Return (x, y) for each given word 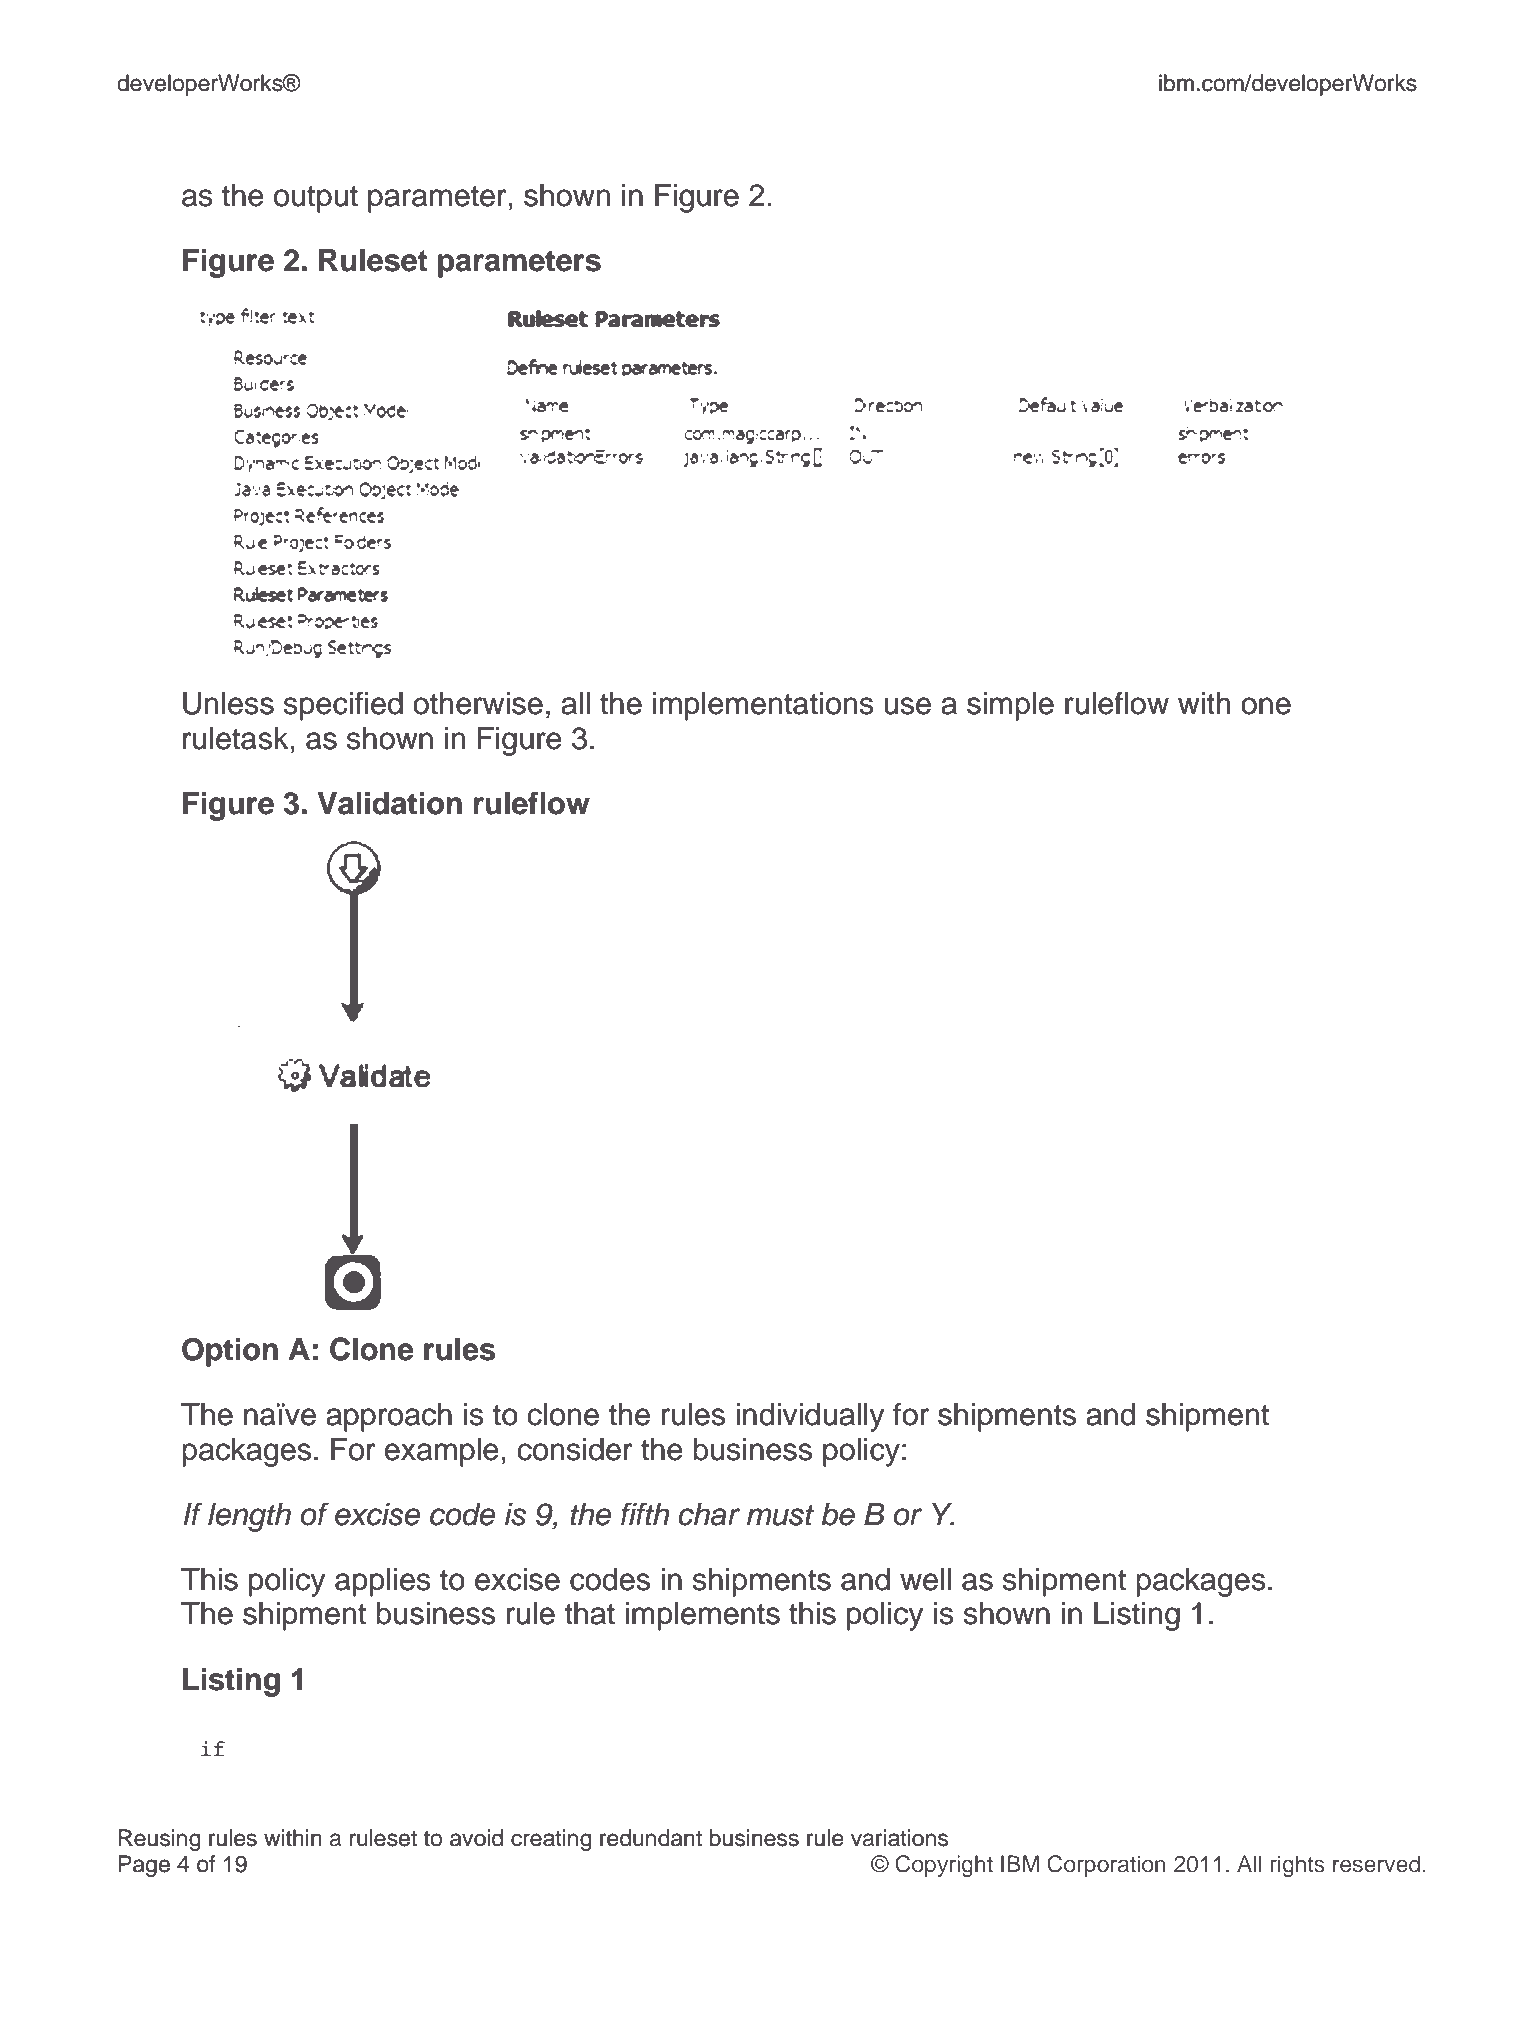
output (316, 199)
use (907, 706)
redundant (651, 1838)
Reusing (160, 1840)
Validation (389, 803)
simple (1010, 706)
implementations (763, 706)
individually (810, 1417)
